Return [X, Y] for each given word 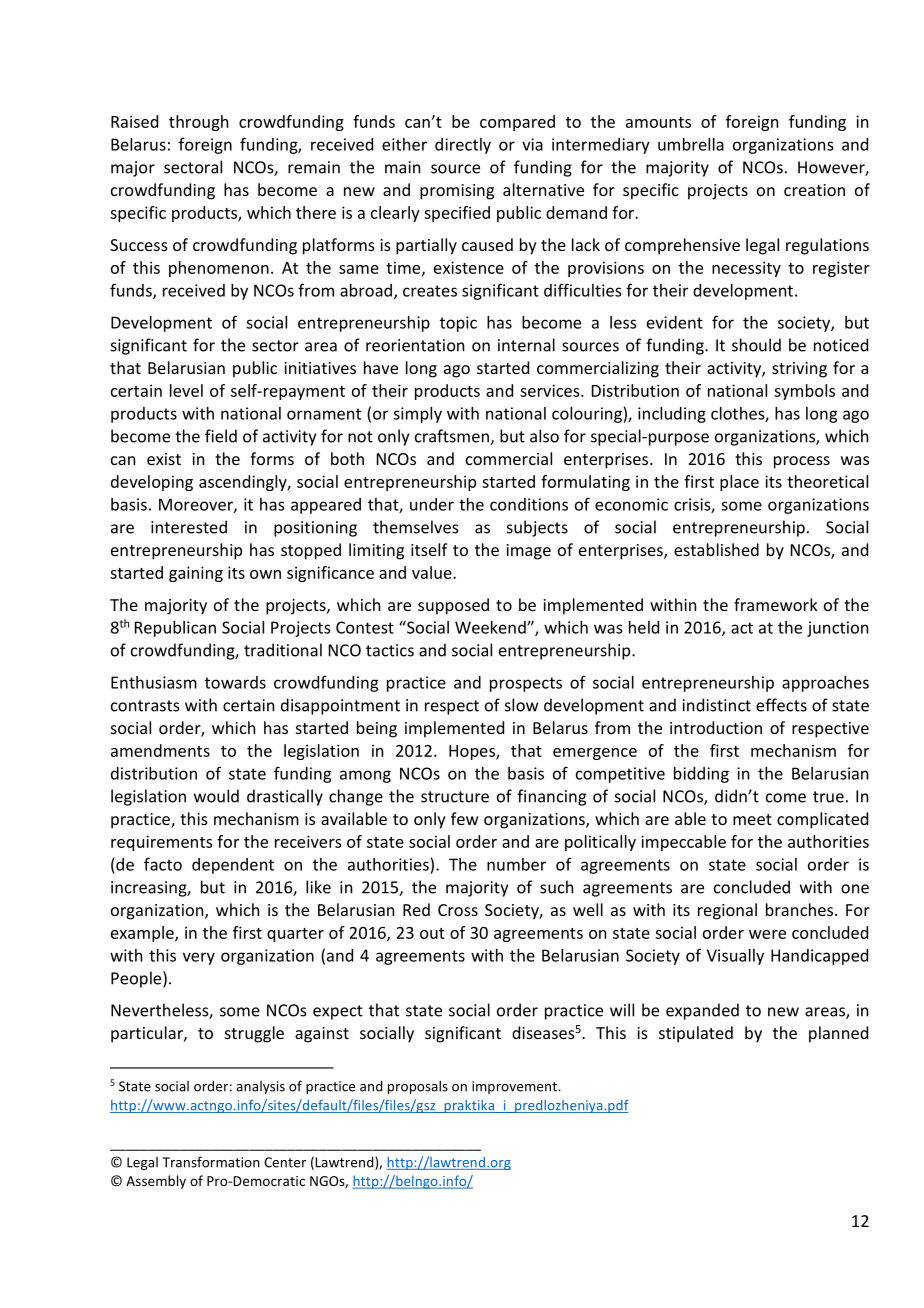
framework [776, 604]
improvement [515, 1087]
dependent [233, 866]
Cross [458, 910]
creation [814, 190]
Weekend [491, 627]
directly [463, 146]
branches [799, 909]
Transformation [211, 1162]
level [186, 390]
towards [235, 682]
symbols [804, 392]
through [198, 123]
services [551, 390]
